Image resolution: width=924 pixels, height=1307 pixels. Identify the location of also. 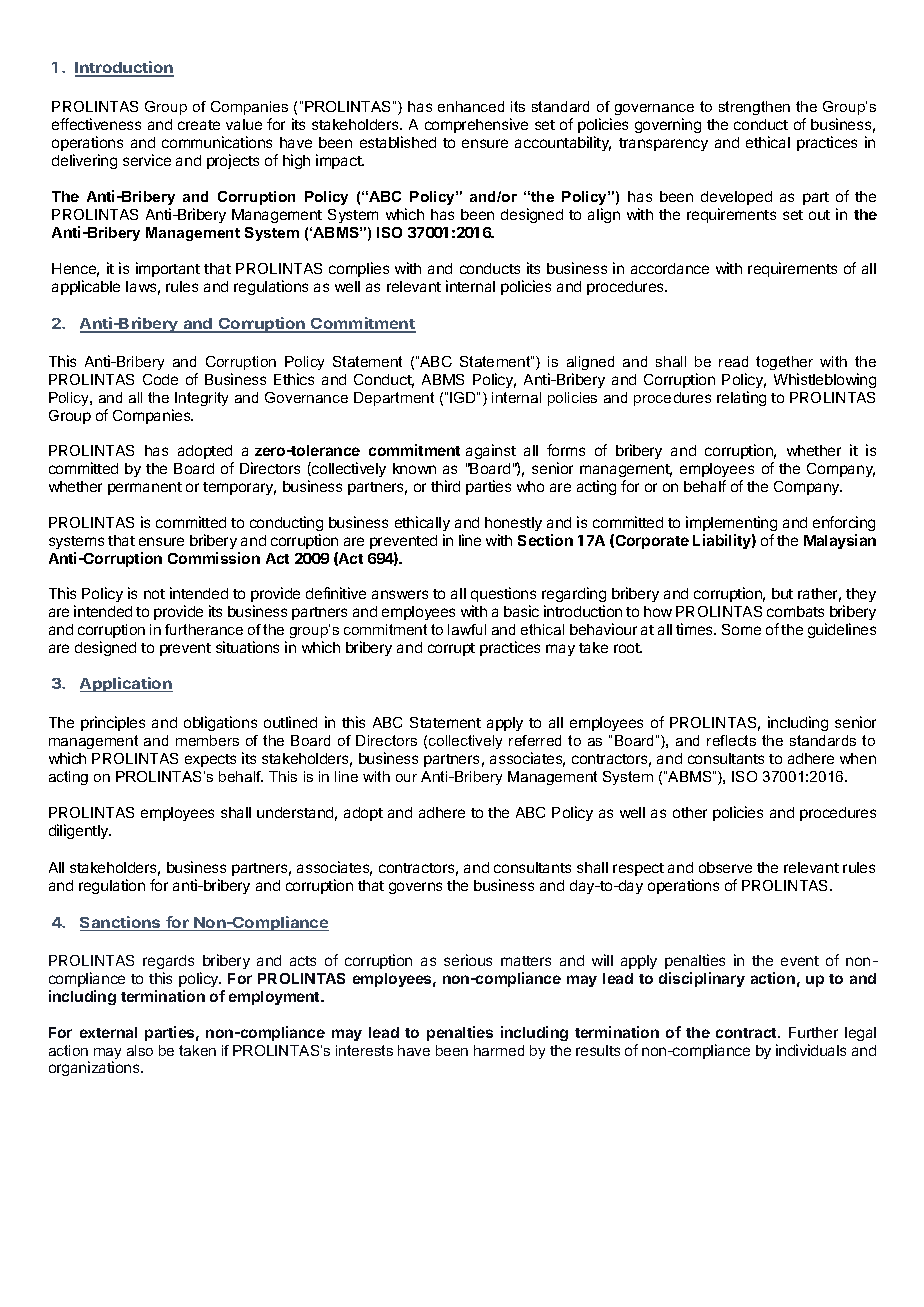
(140, 1050).
